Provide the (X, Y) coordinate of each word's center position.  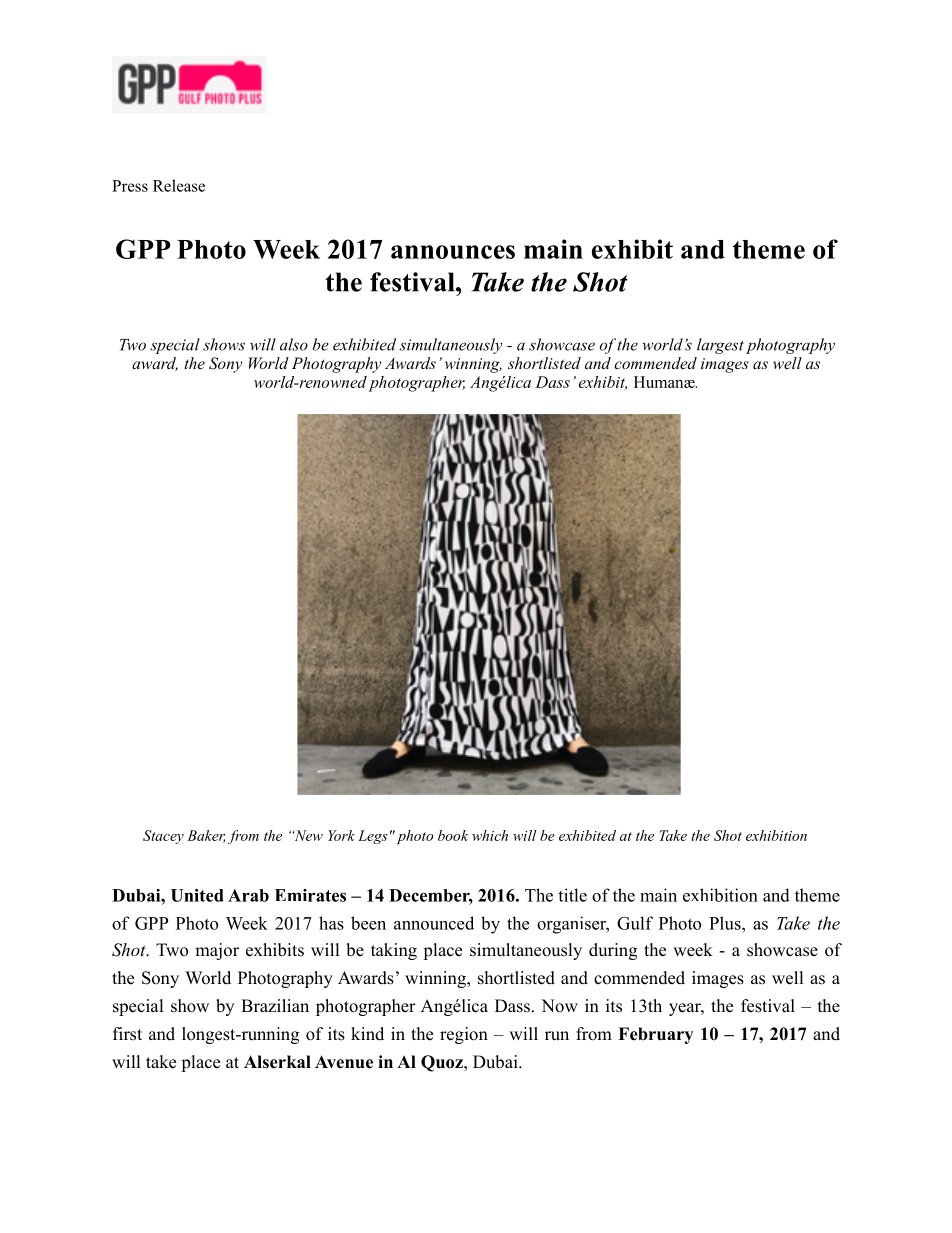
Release (179, 185)
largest (720, 346)
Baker (206, 836)
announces (453, 252)
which (490, 835)
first (127, 1034)
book (453, 835)
